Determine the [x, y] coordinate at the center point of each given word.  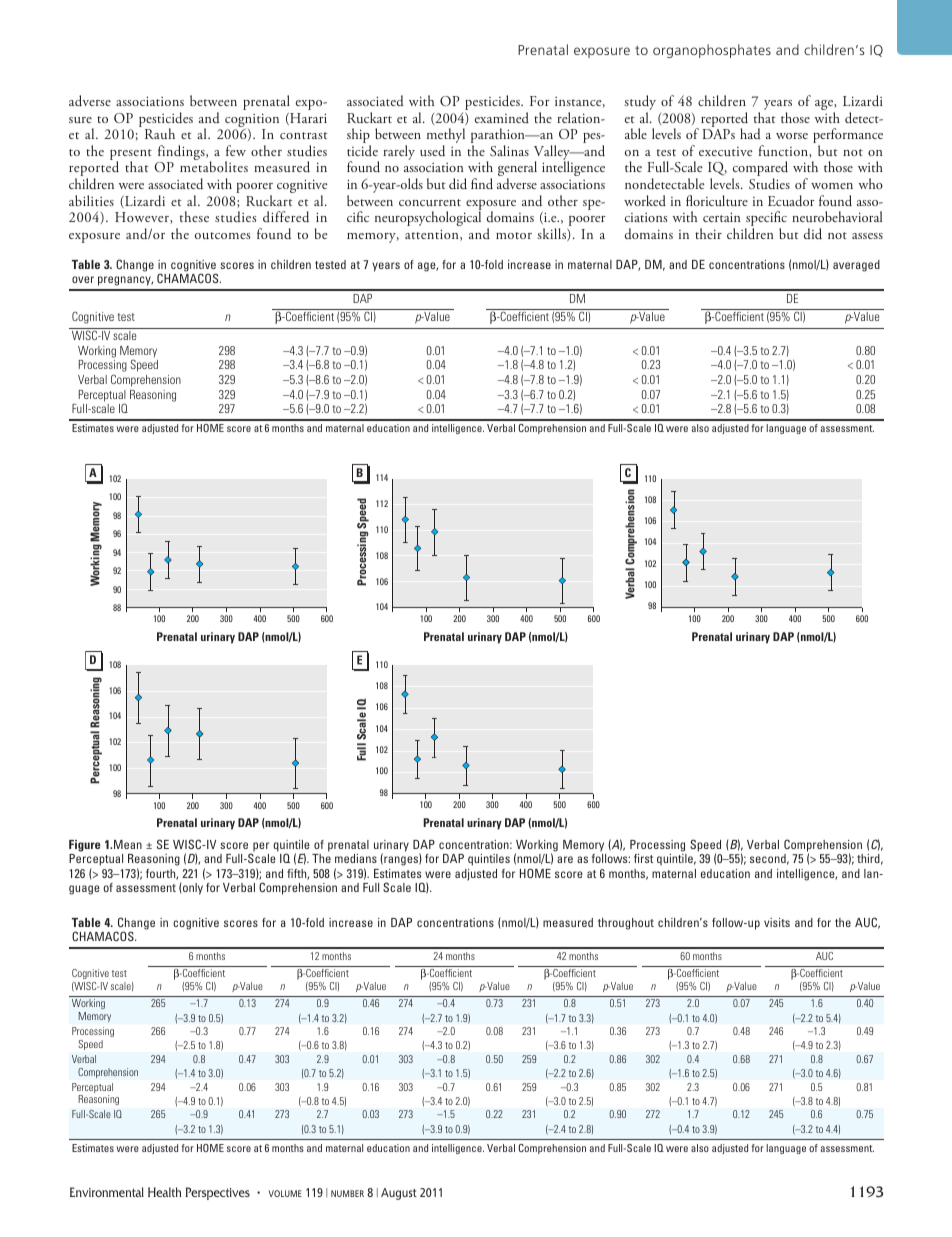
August [399, 1194]
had [750, 133]
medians [356, 858]
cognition [252, 121]
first [643, 858]
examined [502, 117]
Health [164, 1192]
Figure [85, 847]
